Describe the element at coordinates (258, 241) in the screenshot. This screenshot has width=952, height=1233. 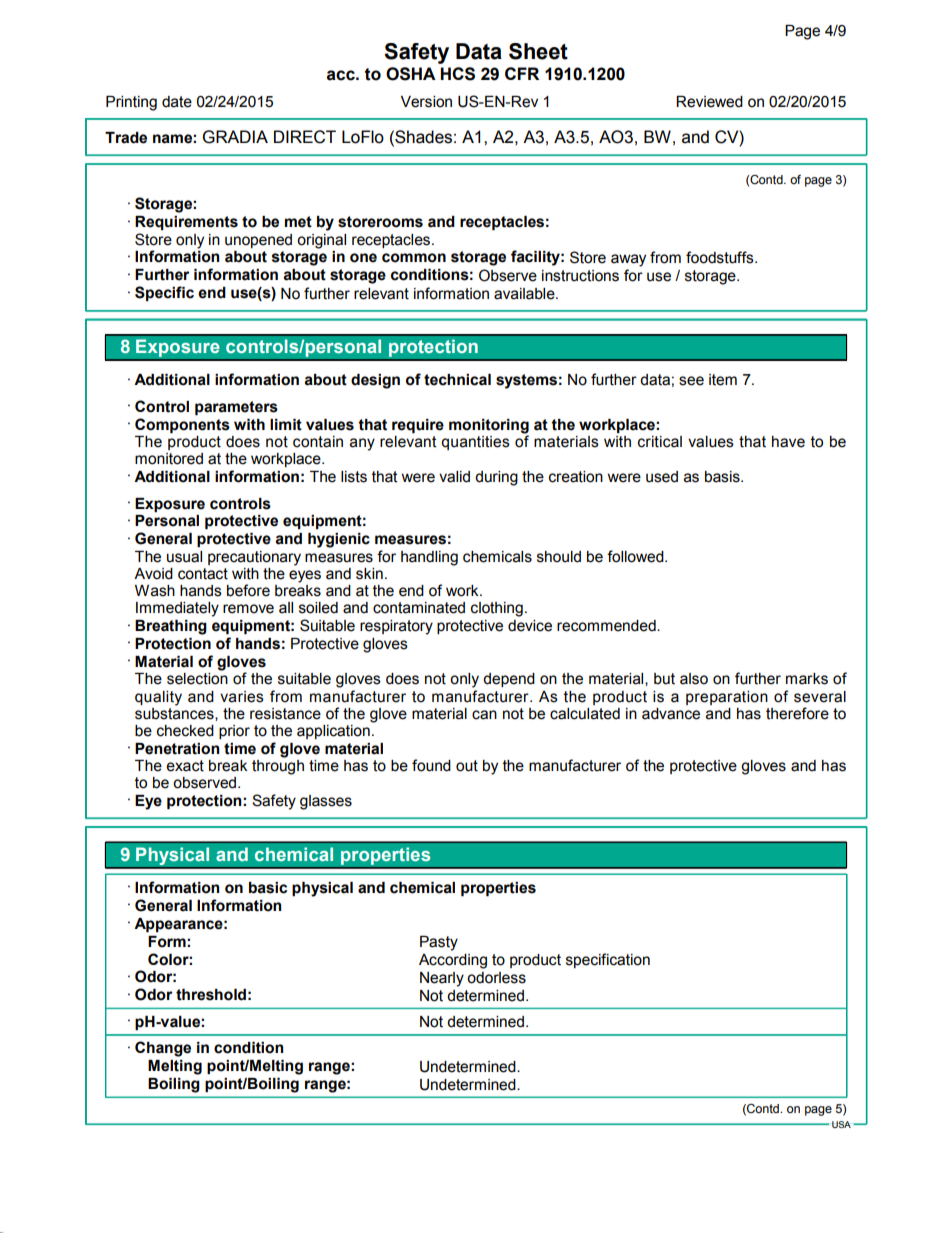
I see `unopened` at that location.
